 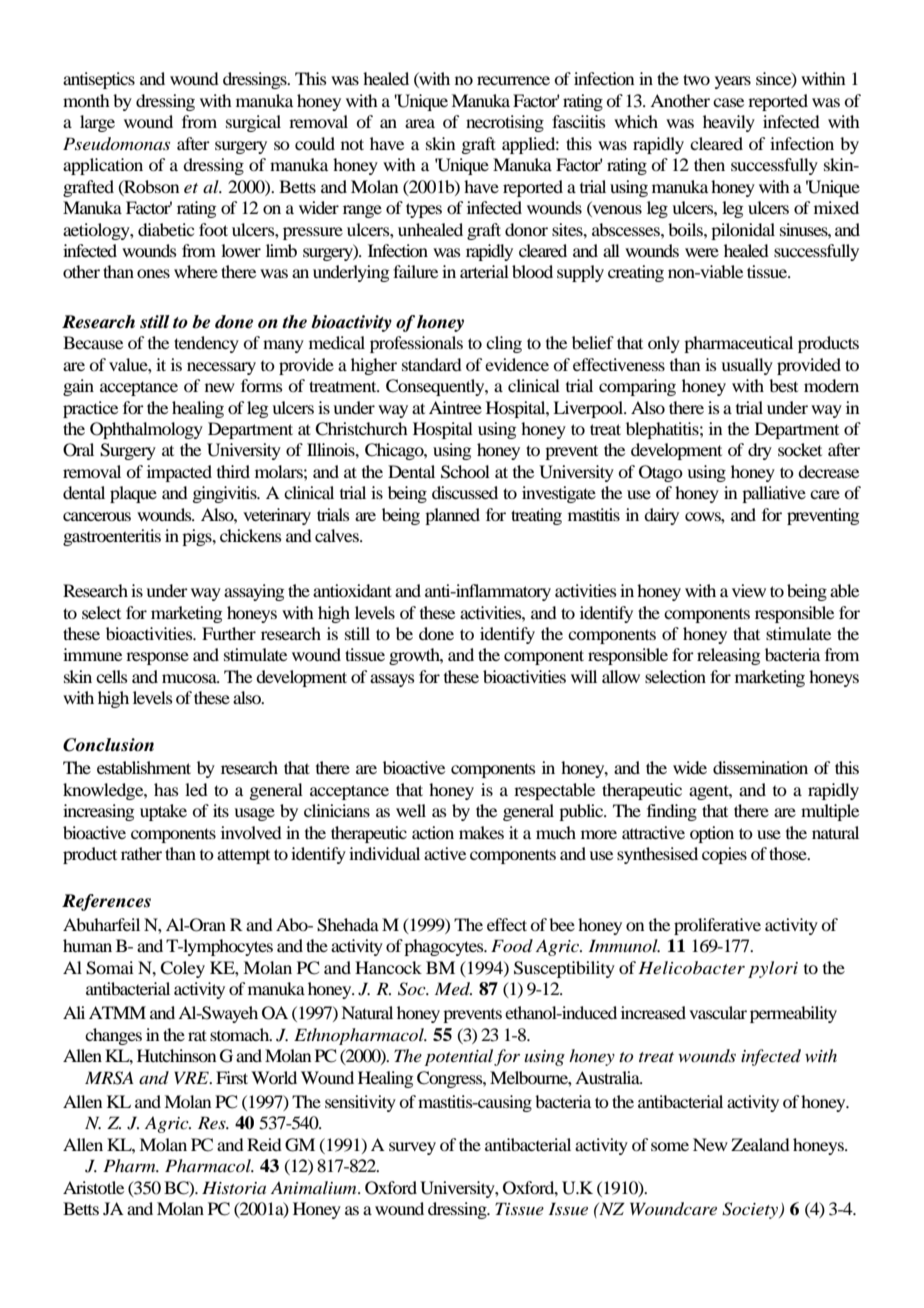 What do you see at coordinates (116, 144) in the image?
I see `Pseudomonas` at bounding box center [116, 144].
